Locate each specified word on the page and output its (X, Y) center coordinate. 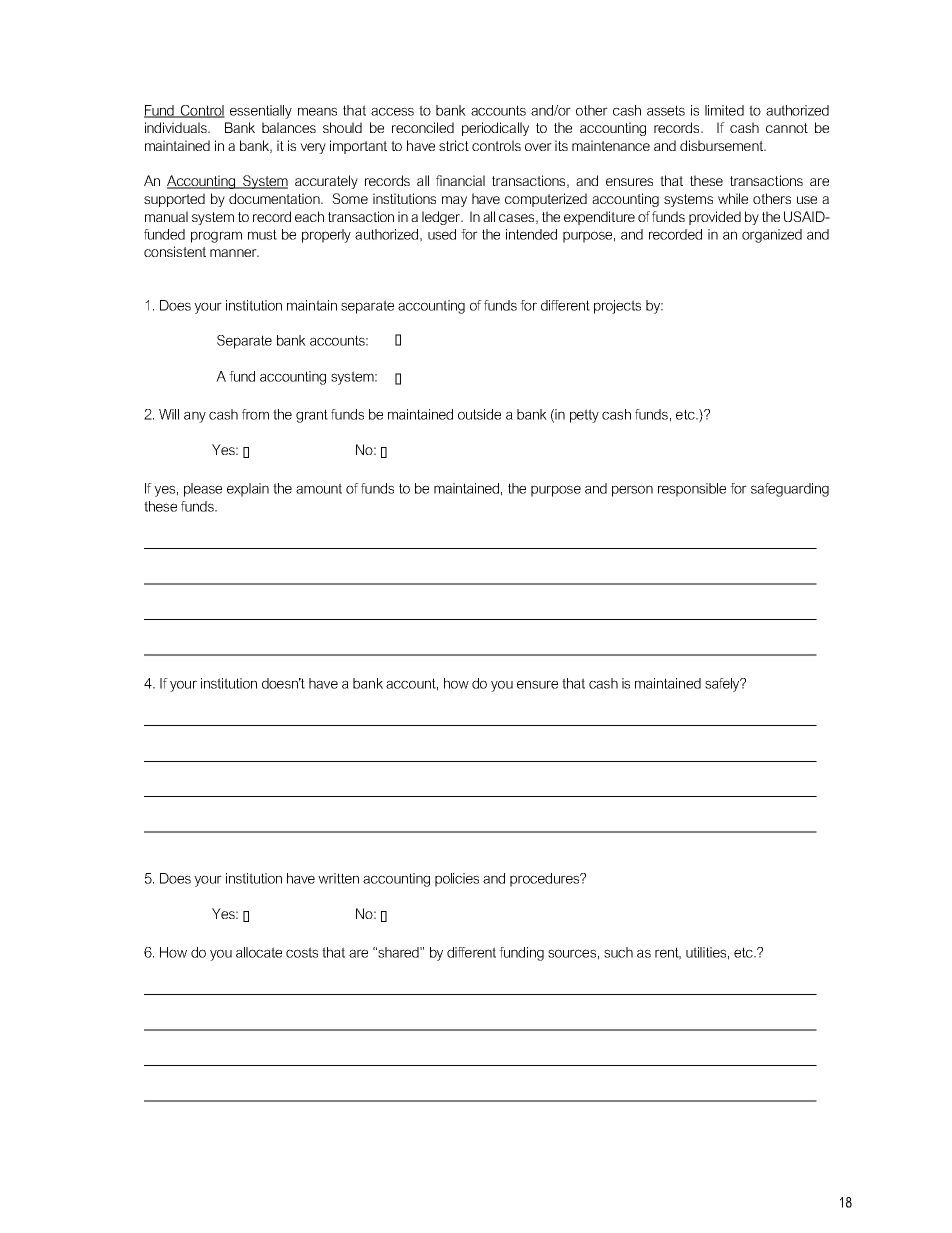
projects (617, 307)
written (338, 878)
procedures (546, 880)
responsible (692, 490)
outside (479, 414)
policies (457, 880)
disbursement (722, 145)
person (632, 491)
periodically (495, 129)
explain (248, 490)
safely (723, 685)
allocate (259, 952)
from (255, 414)
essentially (261, 112)
